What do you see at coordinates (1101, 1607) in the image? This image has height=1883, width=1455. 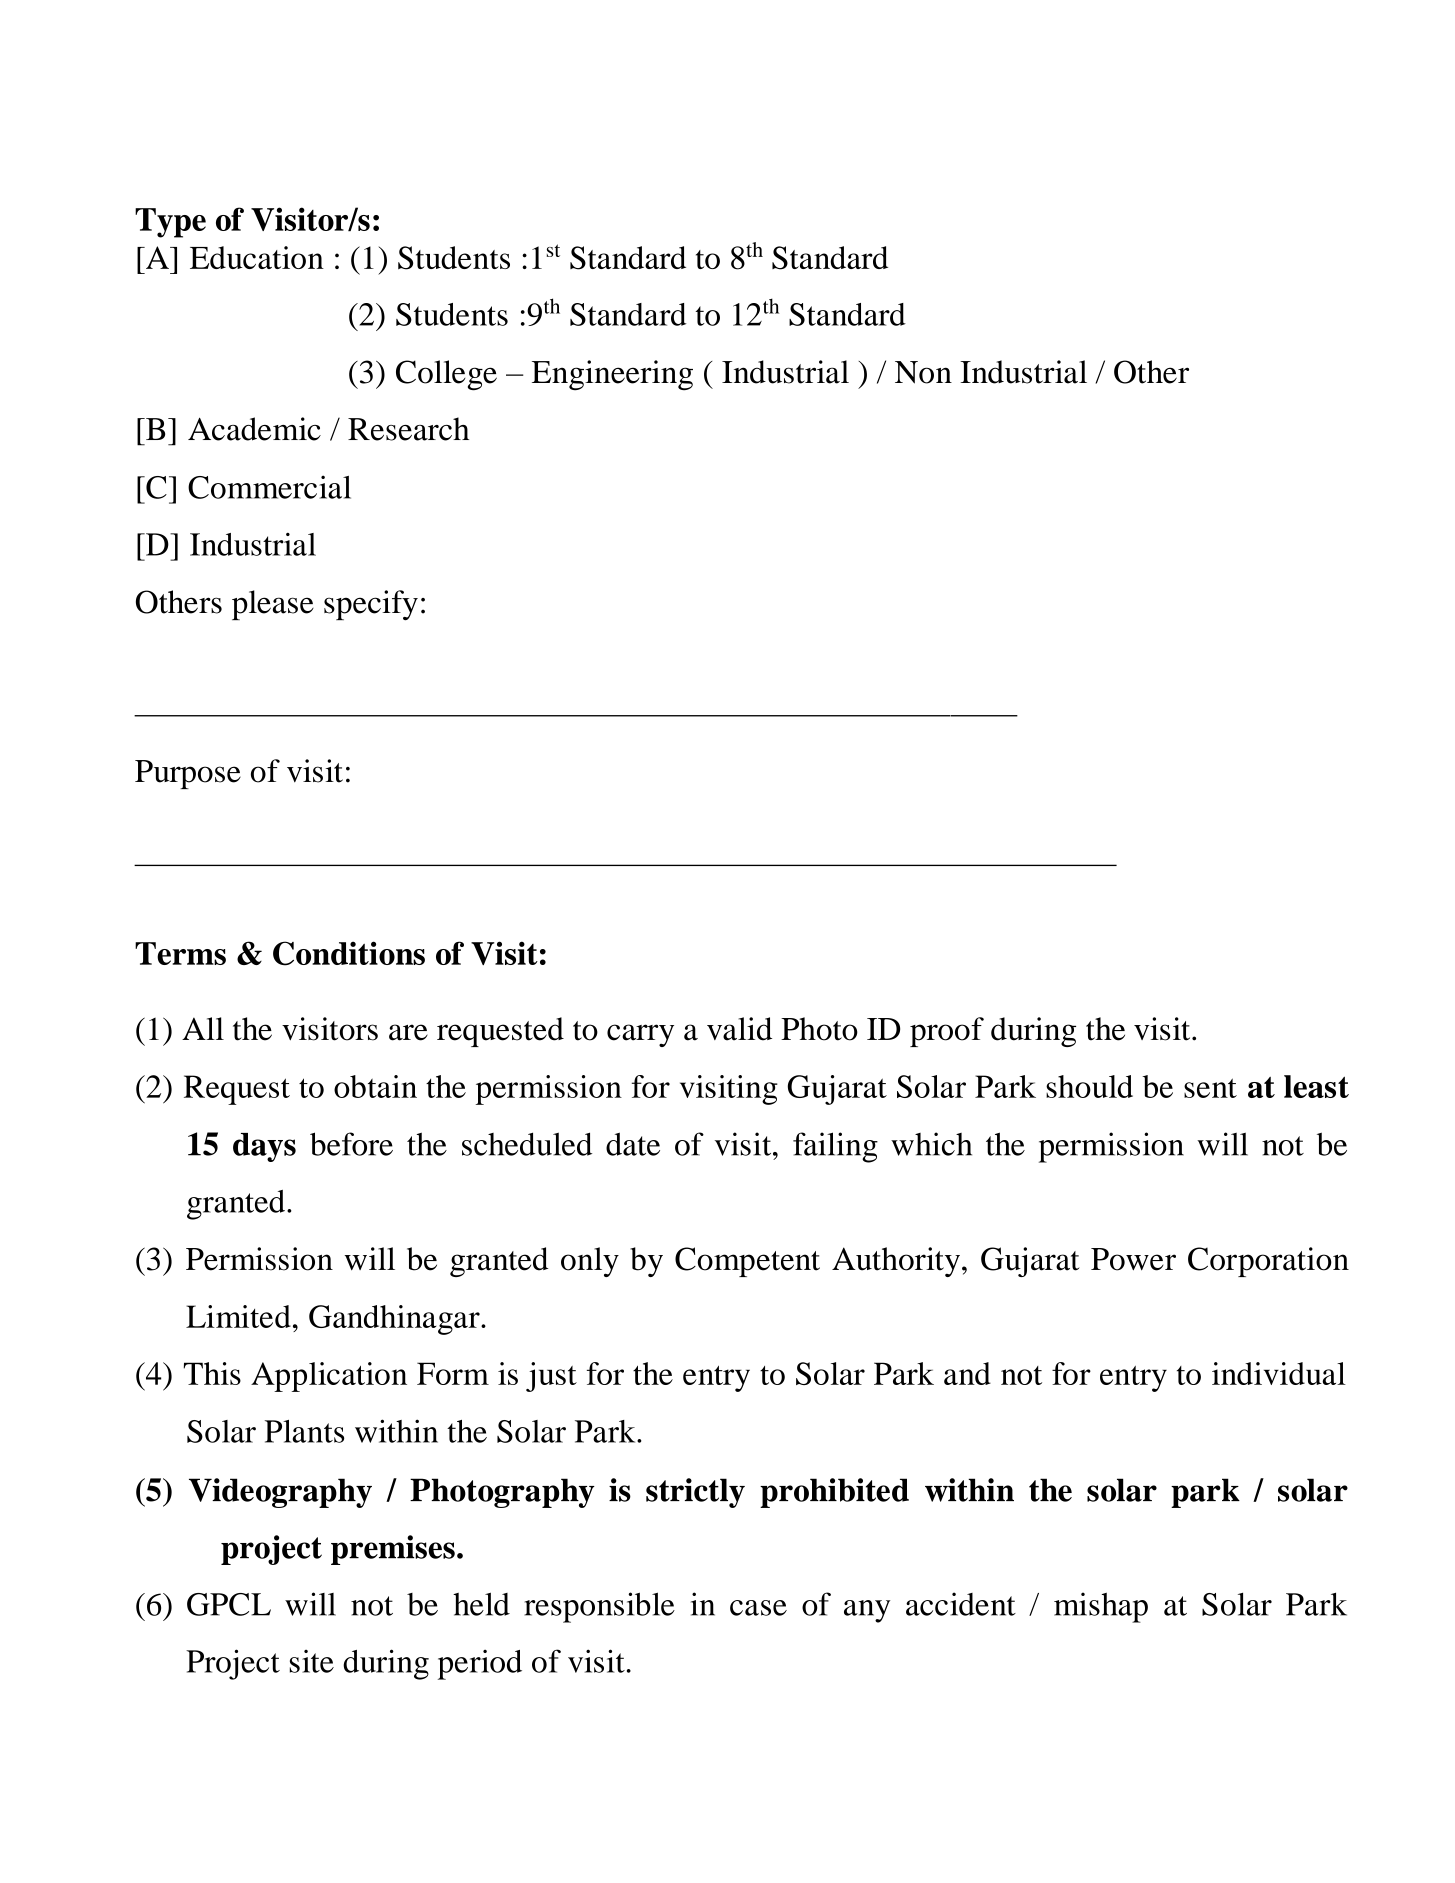 I see `mishap` at bounding box center [1101, 1607].
